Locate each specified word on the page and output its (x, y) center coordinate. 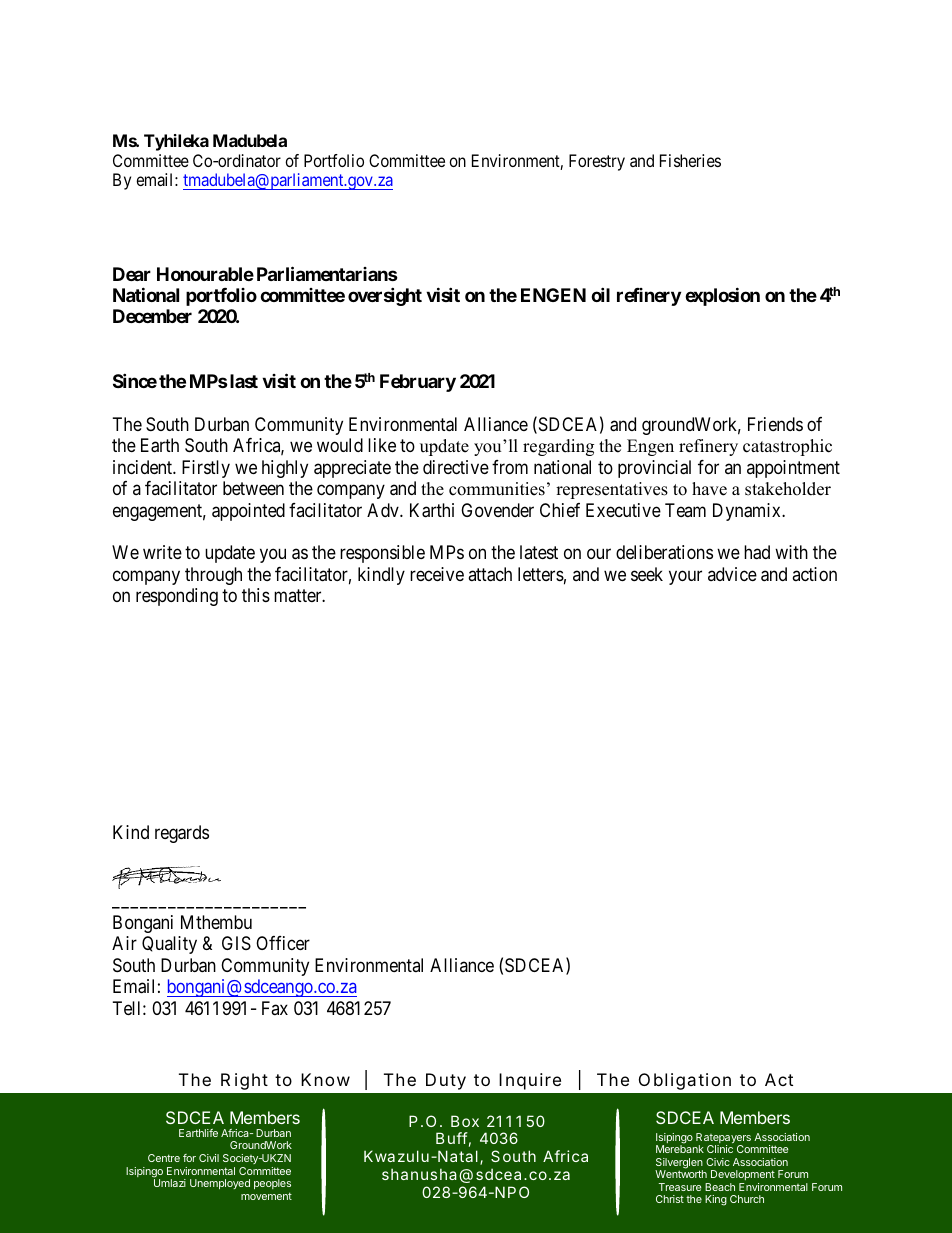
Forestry (597, 162)
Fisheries (690, 160)
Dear (132, 274)
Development (743, 1175)
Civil (209, 1158)
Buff (452, 1138)
